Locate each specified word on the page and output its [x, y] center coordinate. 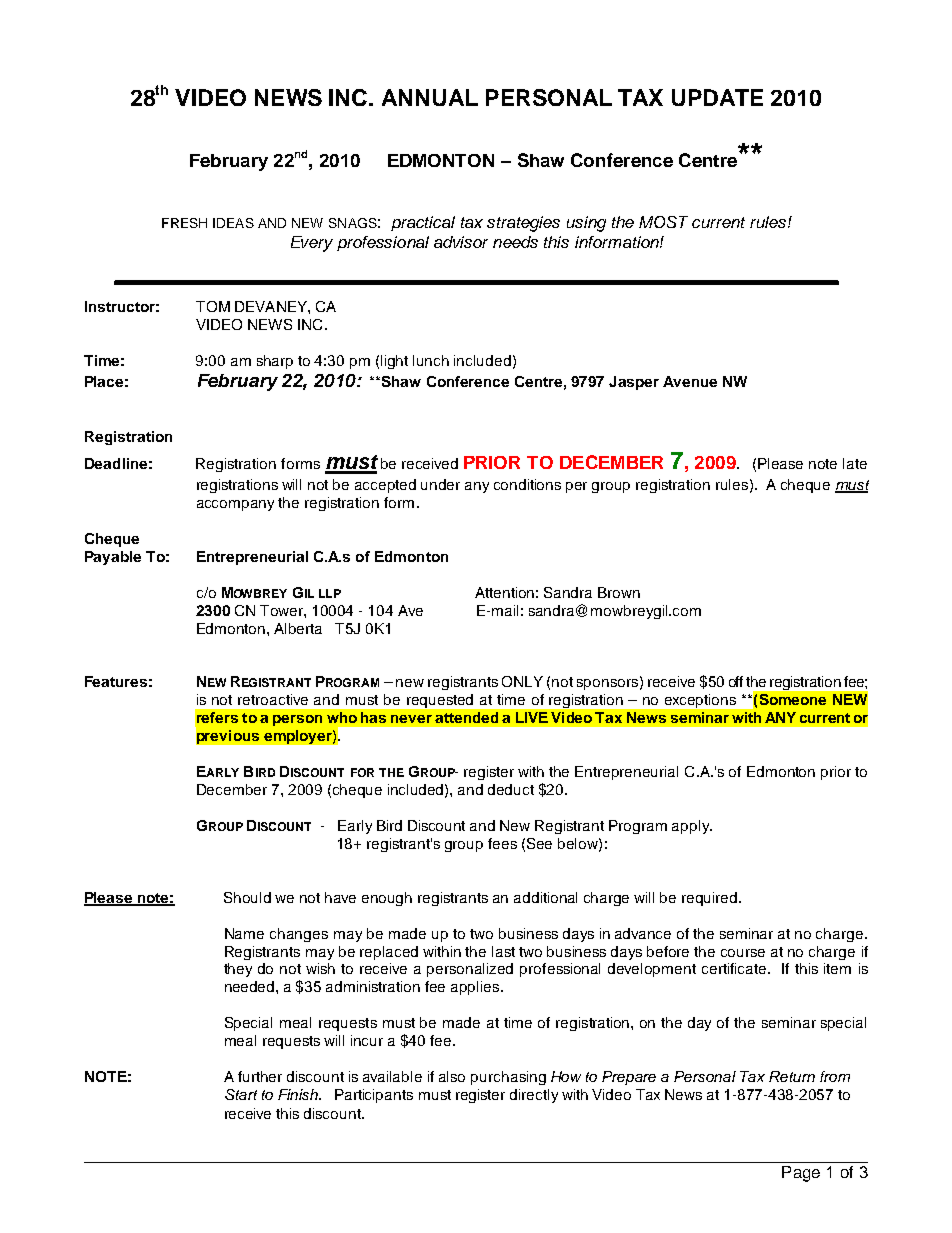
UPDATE [717, 97]
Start [241, 1094]
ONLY [522, 681]
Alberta [298, 628]
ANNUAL [430, 97]
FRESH [184, 223]
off [736, 681]
